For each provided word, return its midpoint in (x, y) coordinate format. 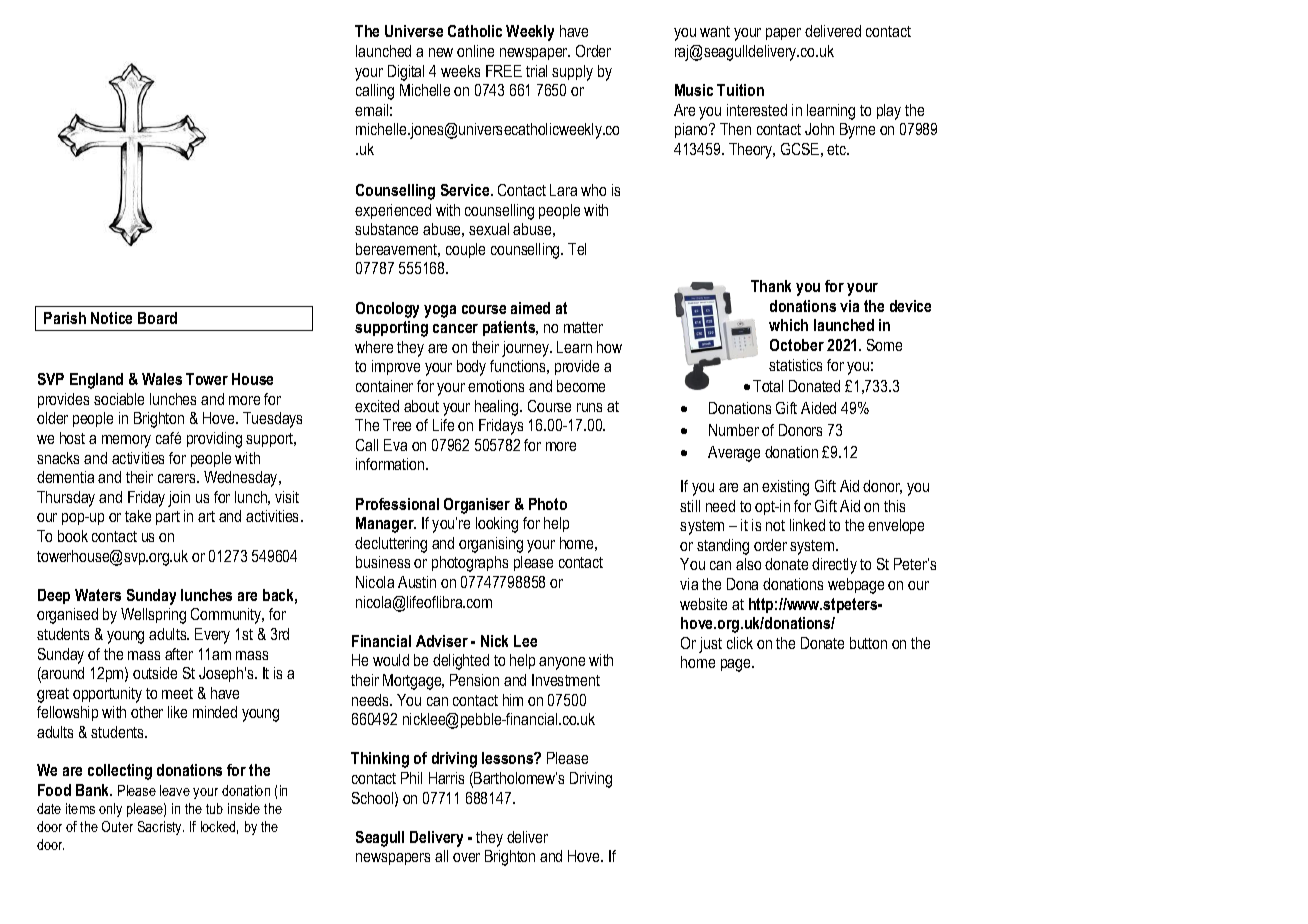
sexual (489, 229)
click (740, 643)
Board (157, 318)
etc (838, 149)
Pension (474, 680)
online (475, 51)
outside (155, 673)
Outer (117, 826)
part (168, 518)
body (471, 368)
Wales (162, 379)
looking (497, 525)
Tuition (740, 90)
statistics (795, 365)
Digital (406, 73)
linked (807, 525)
